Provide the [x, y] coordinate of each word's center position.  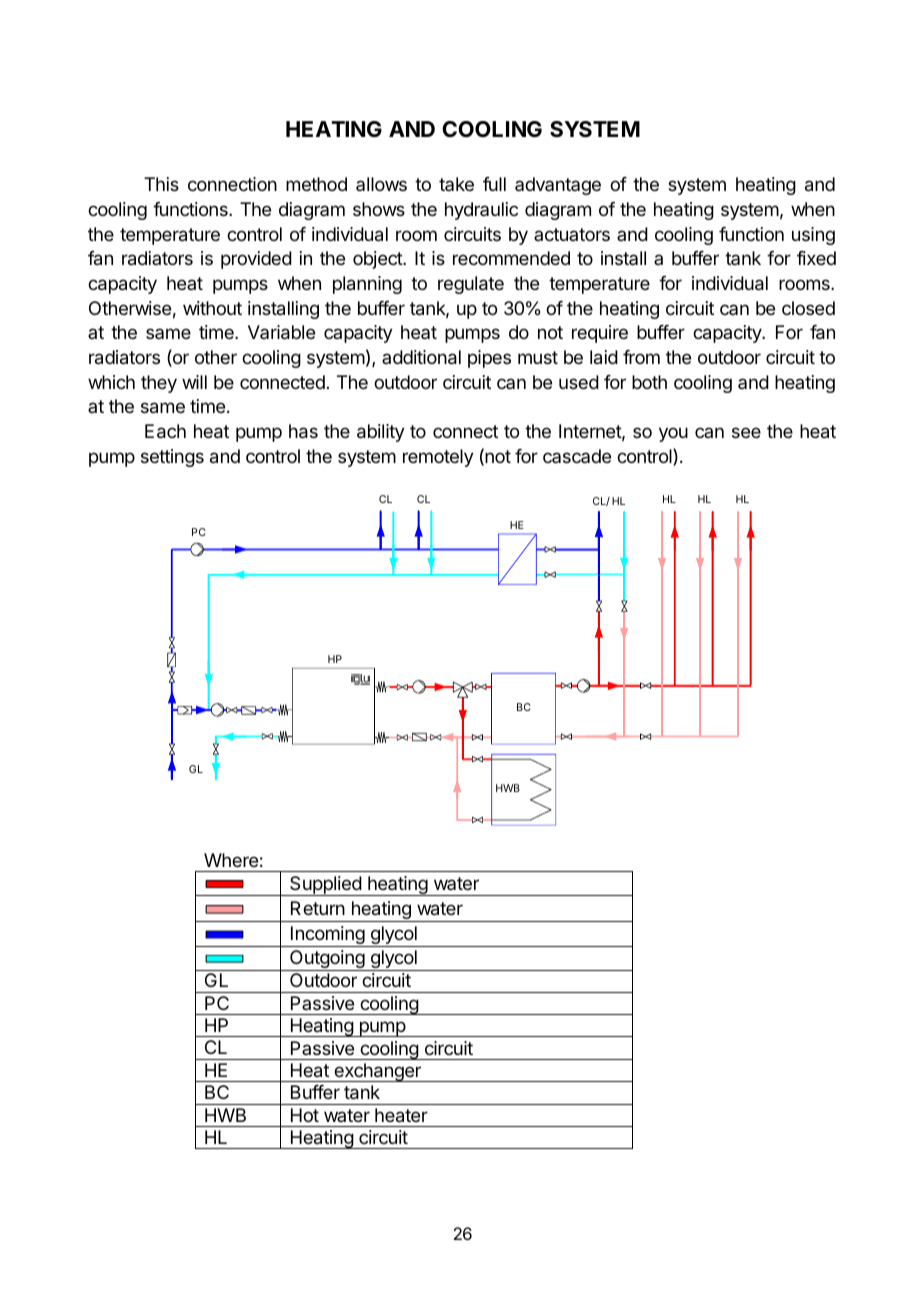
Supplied [325, 886]
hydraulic [481, 211]
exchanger [377, 1072]
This [161, 184]
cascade [577, 456]
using [813, 236]
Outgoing [327, 960]
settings [172, 458]
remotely [438, 458]
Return [318, 908]
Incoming [327, 936]
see [746, 432]
